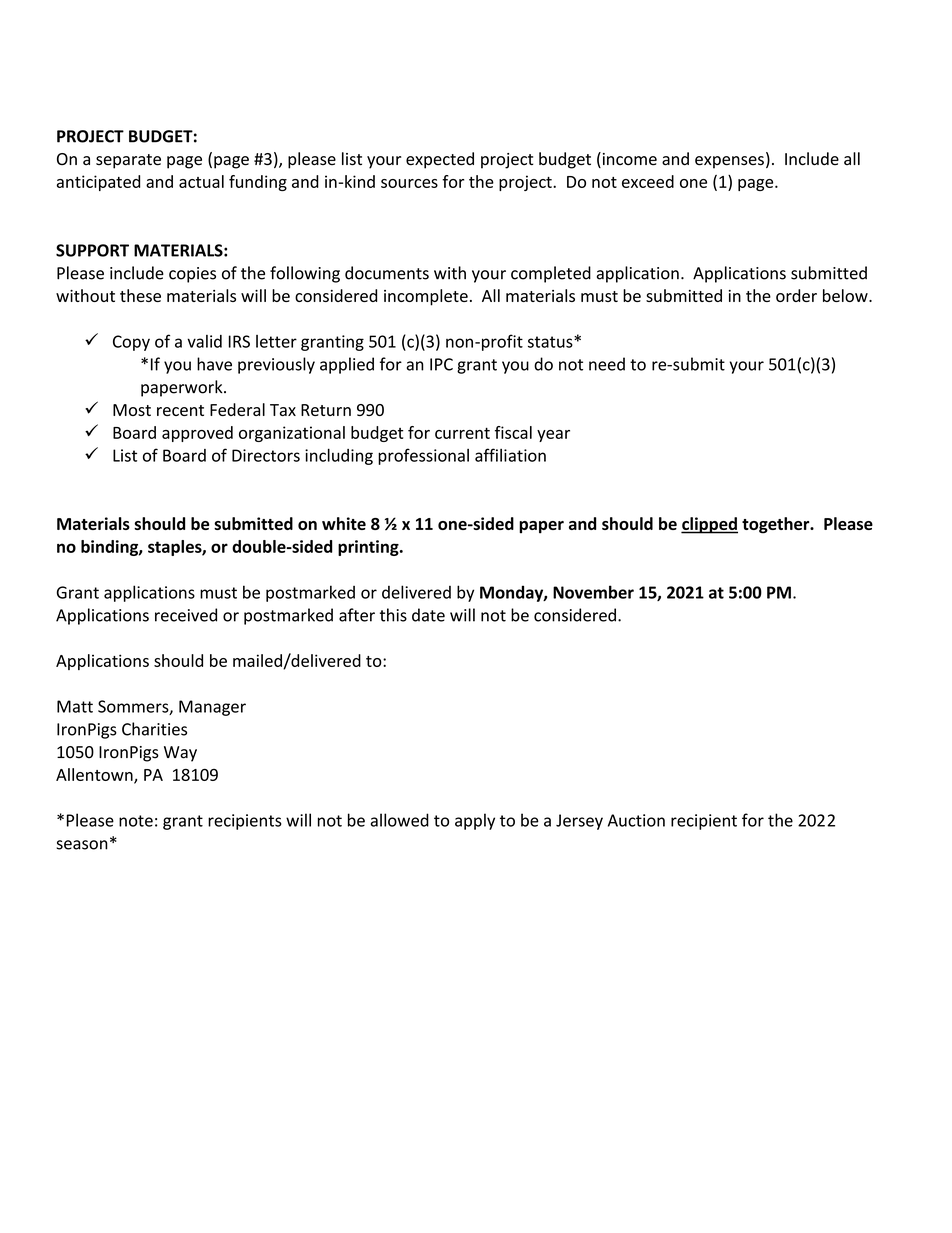 The image size is (952, 1233). Describe the element at coordinates (440, 160) in the document. I see `expected` at that location.
